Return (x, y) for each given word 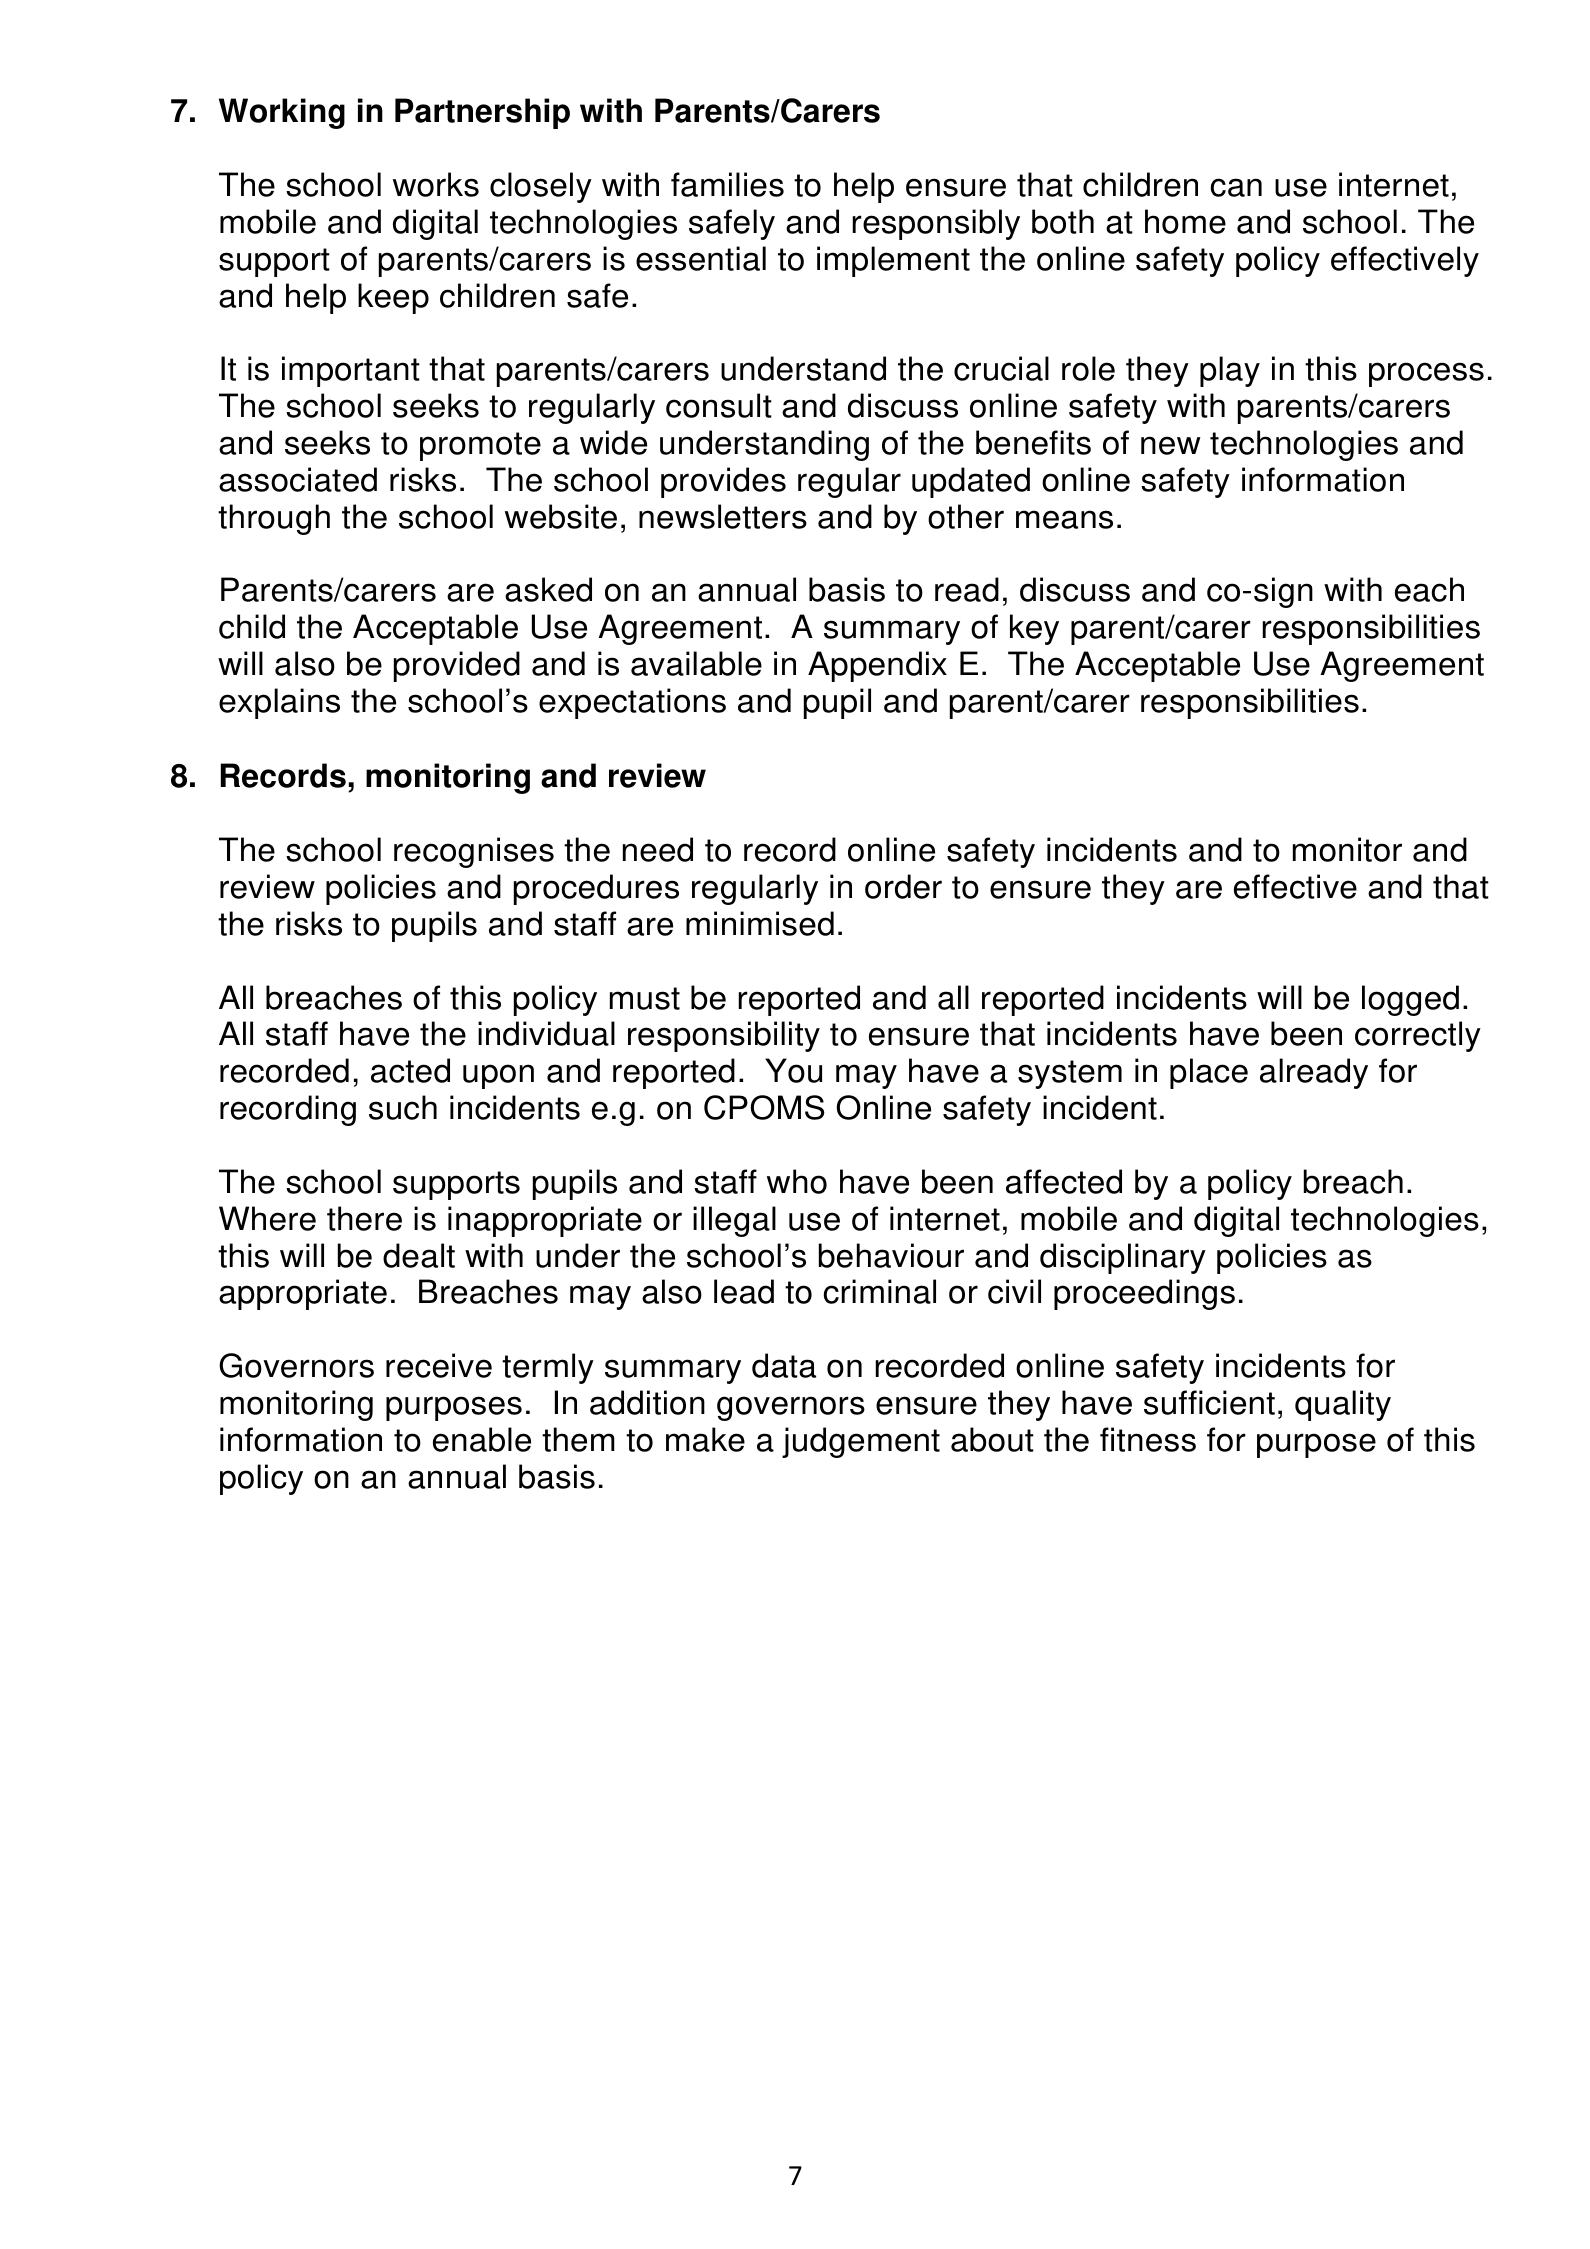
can (1236, 187)
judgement (861, 1442)
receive (439, 1365)
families (727, 184)
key (1034, 629)
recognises (474, 852)
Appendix (877, 666)
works (436, 184)
